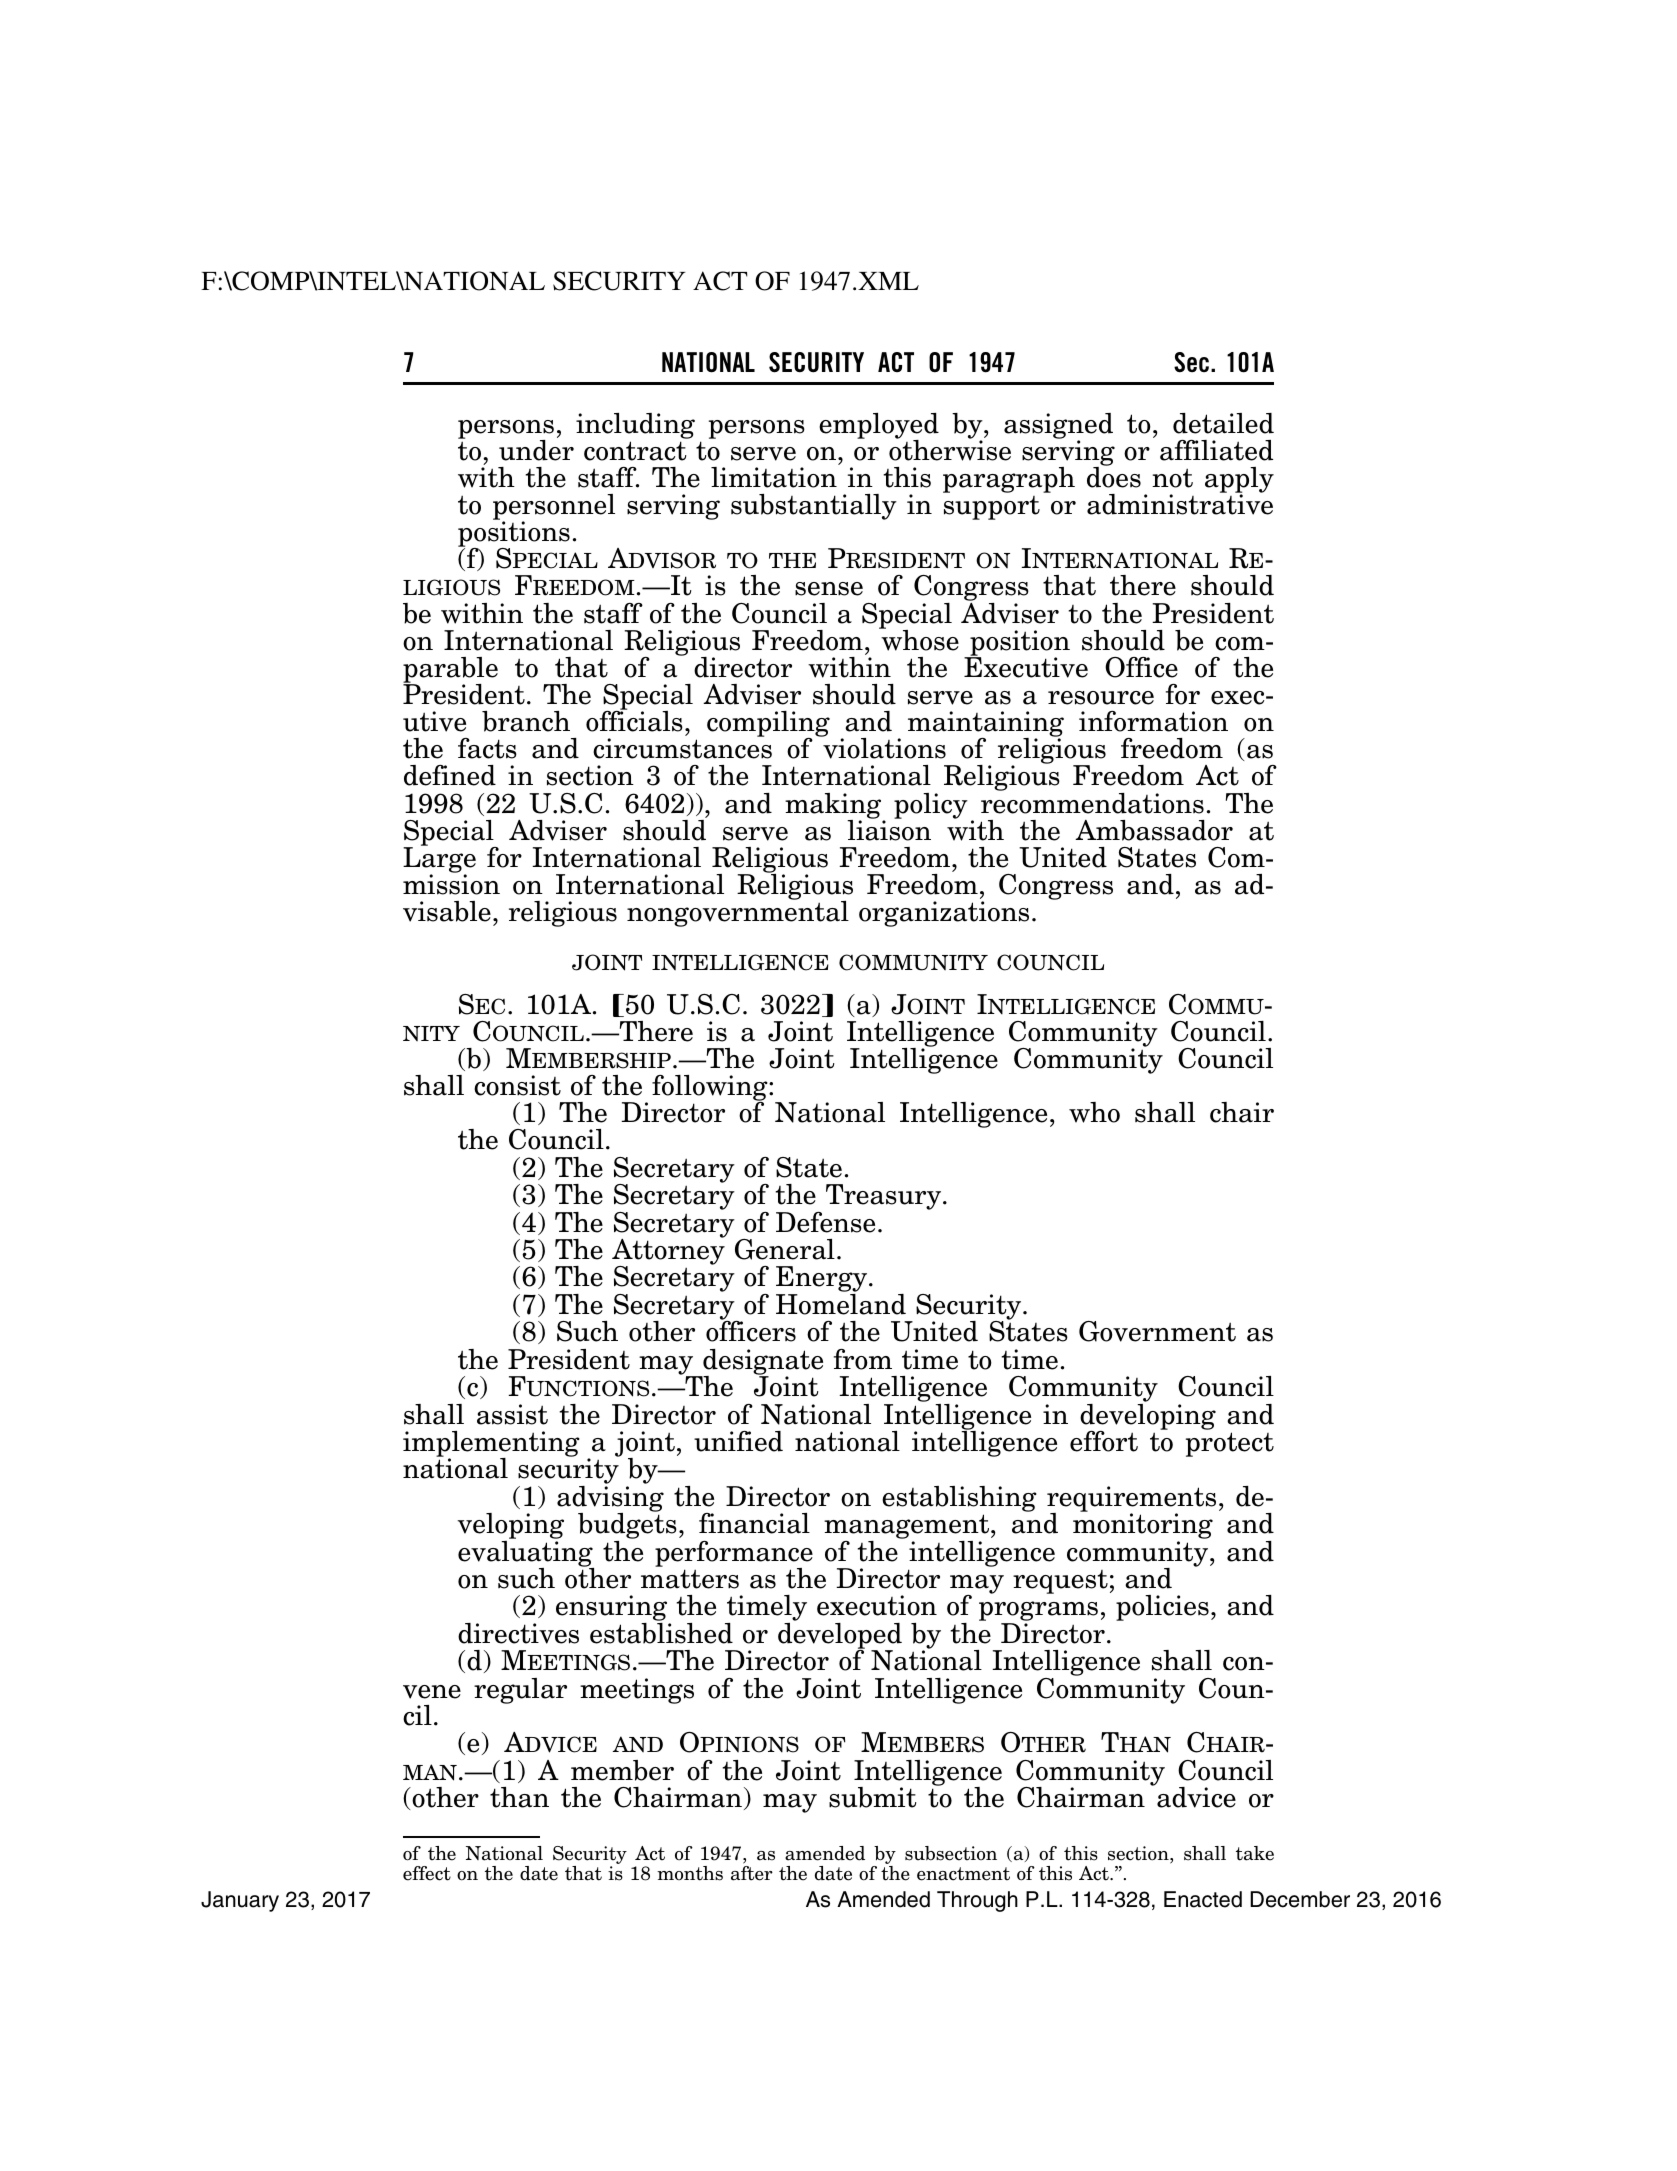  What do you see at coordinates (774, 477) in the document?
I see `limitation` at bounding box center [774, 477].
